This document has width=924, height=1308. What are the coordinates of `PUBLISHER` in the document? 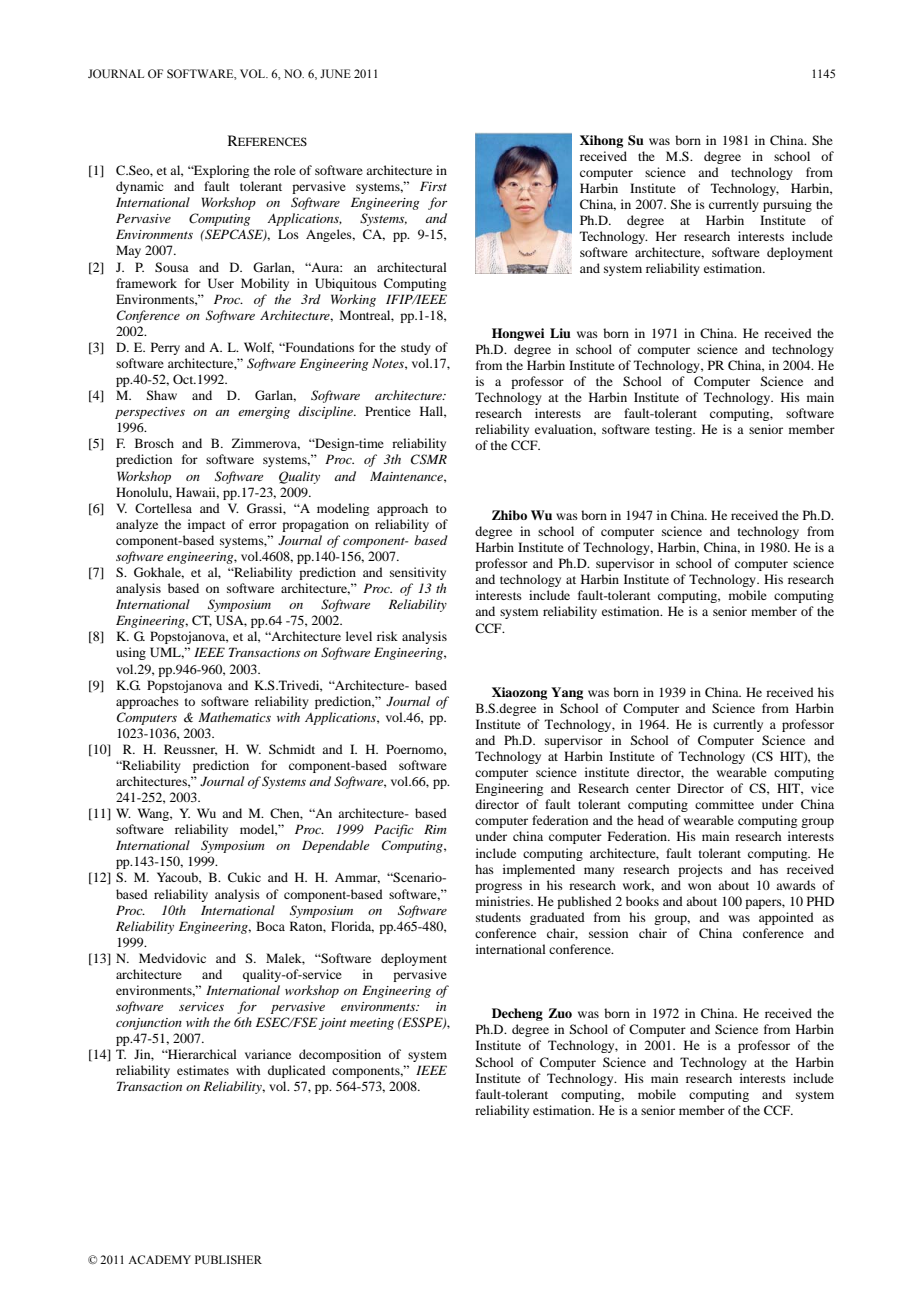 It's located at (228, 1259).
